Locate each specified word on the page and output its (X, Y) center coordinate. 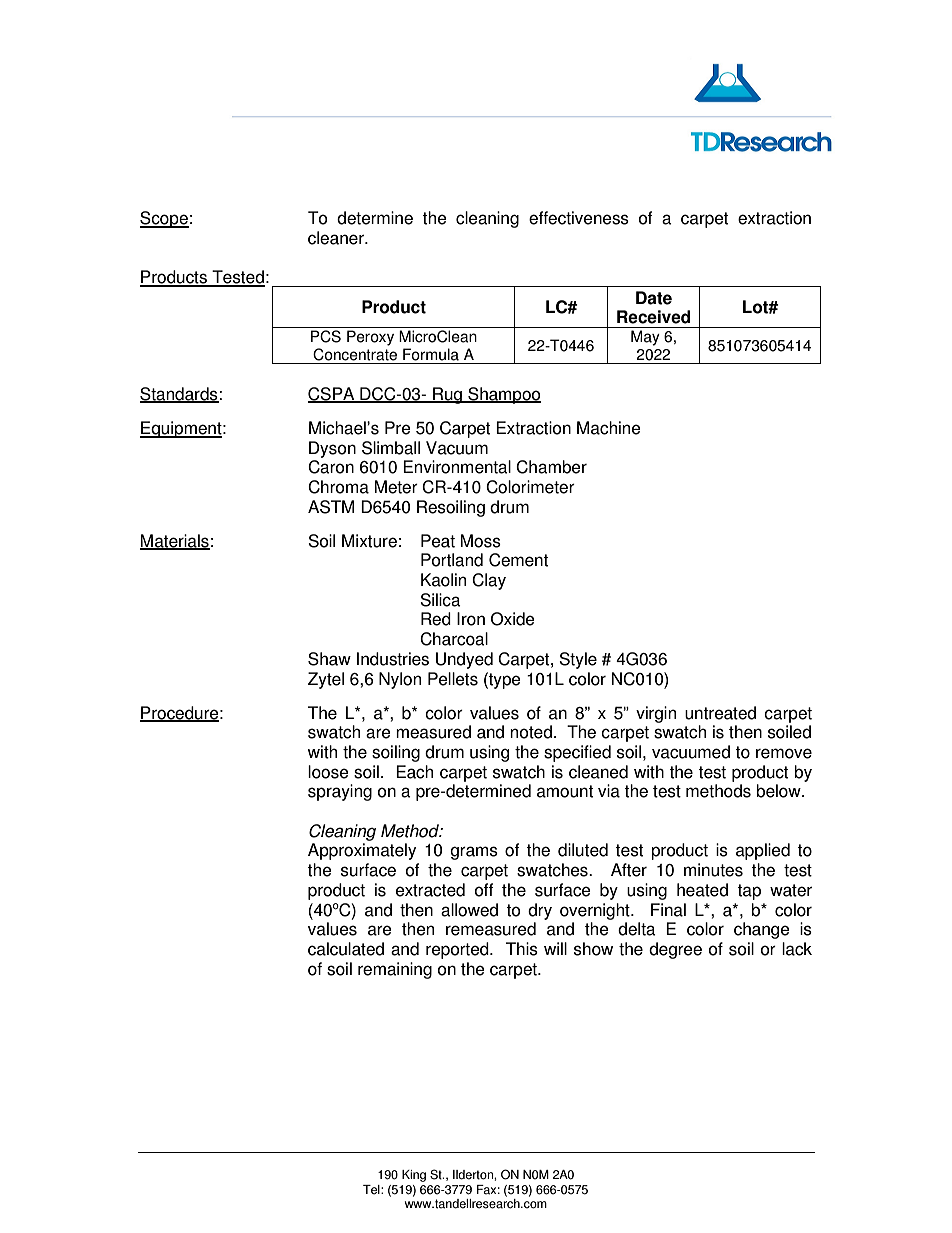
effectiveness (579, 218)
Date (654, 298)
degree (675, 950)
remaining (395, 970)
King (414, 1176)
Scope (164, 219)
